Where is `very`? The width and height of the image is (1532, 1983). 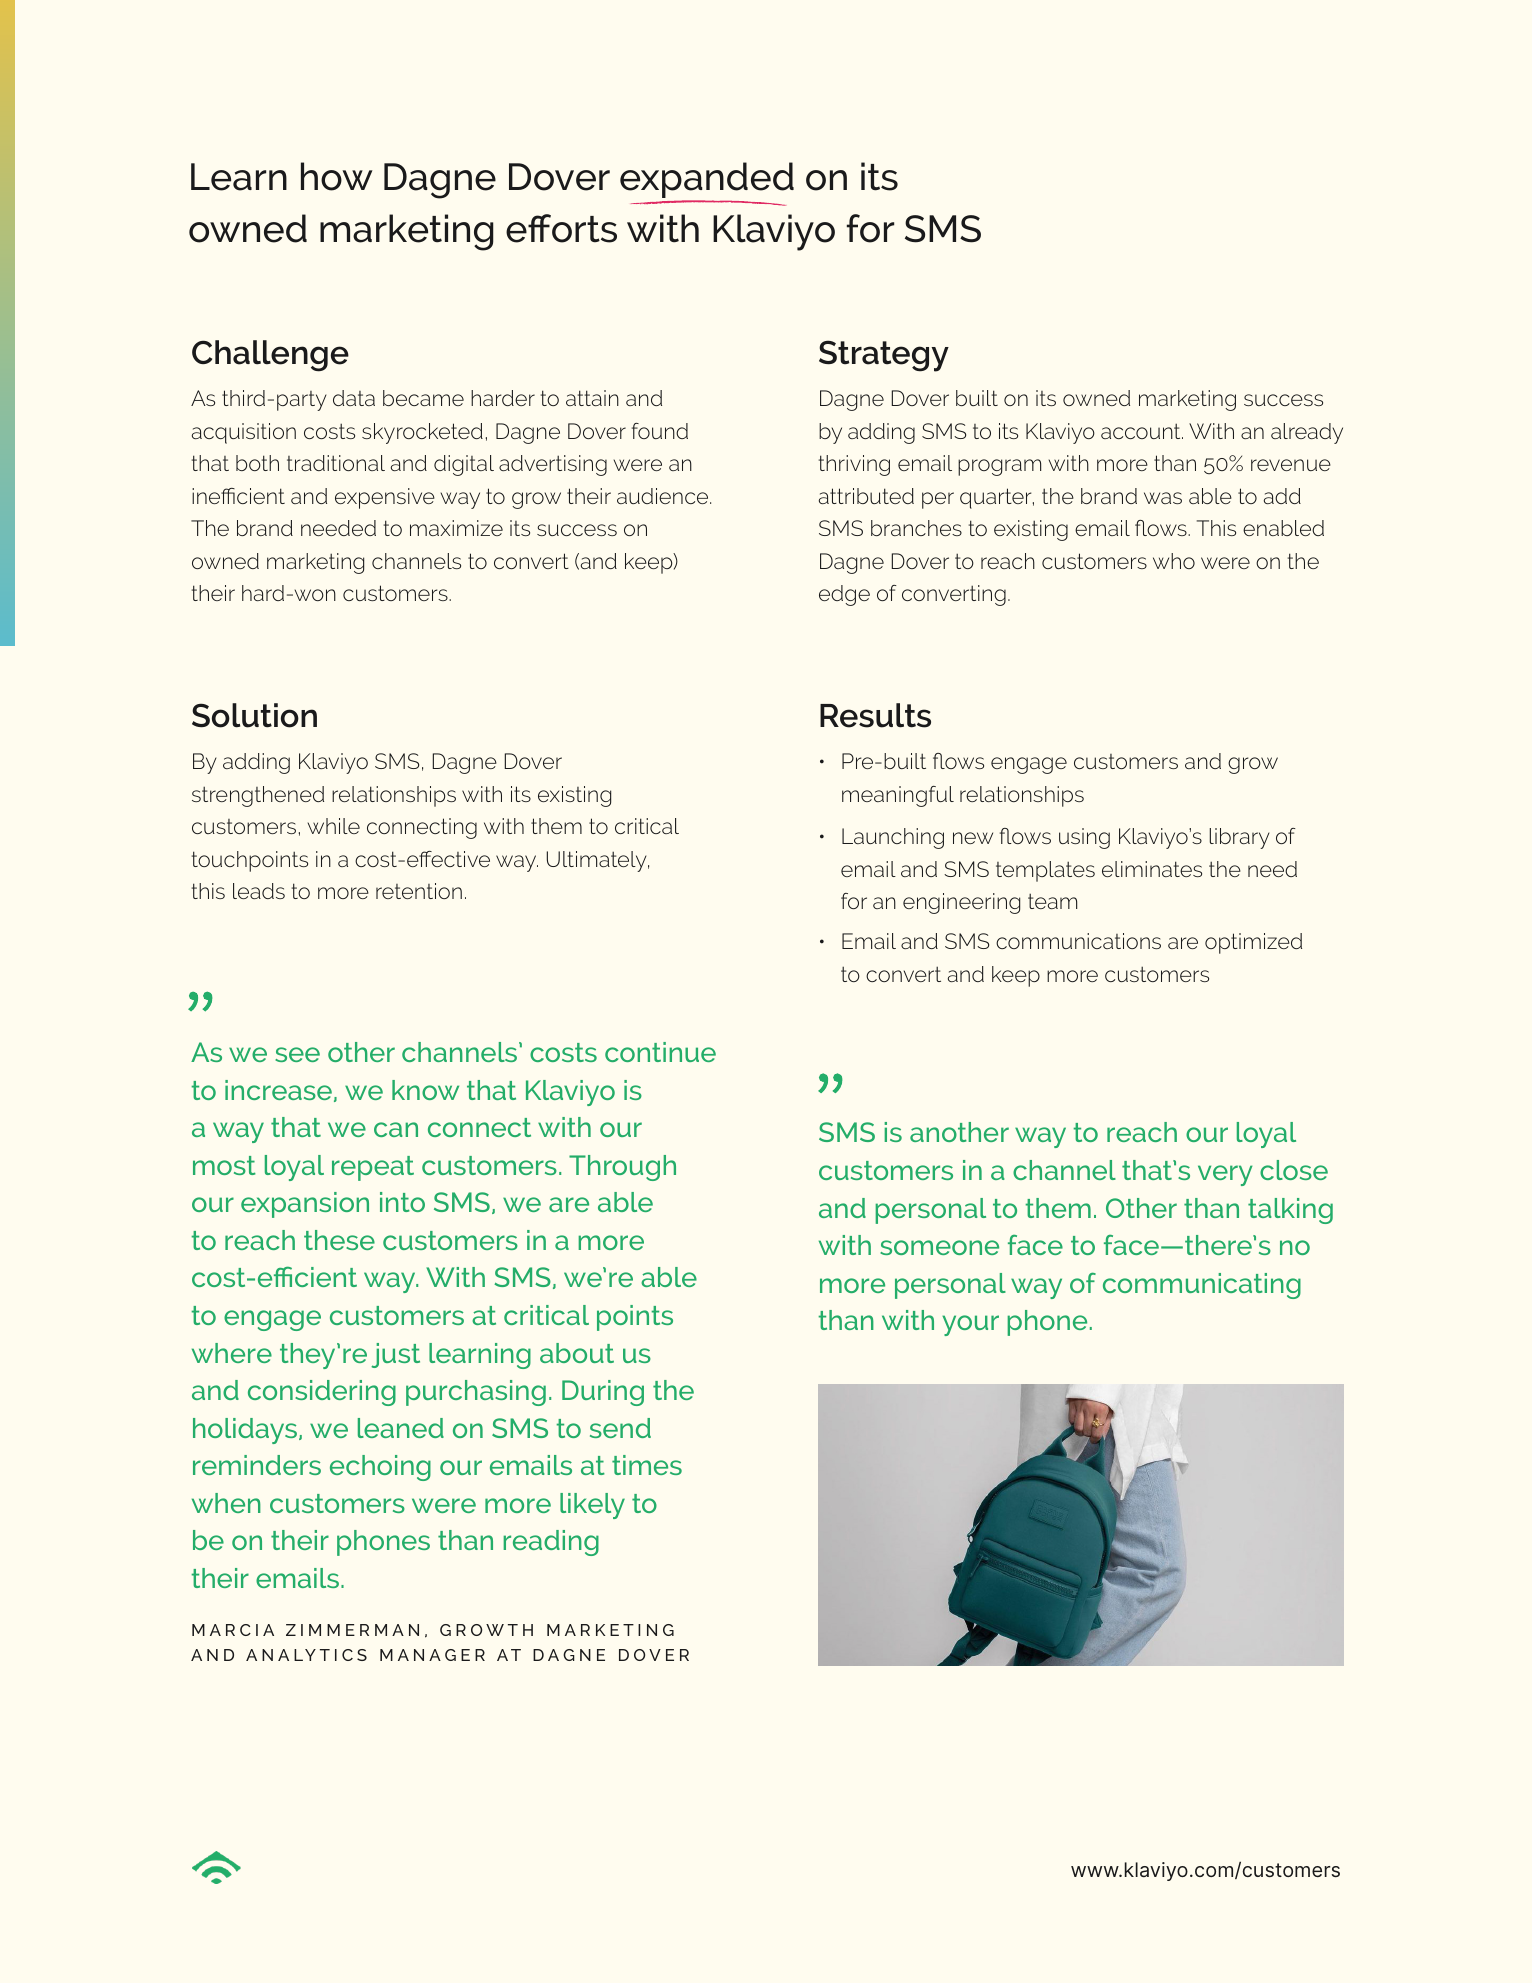 very is located at coordinates (1225, 1175).
